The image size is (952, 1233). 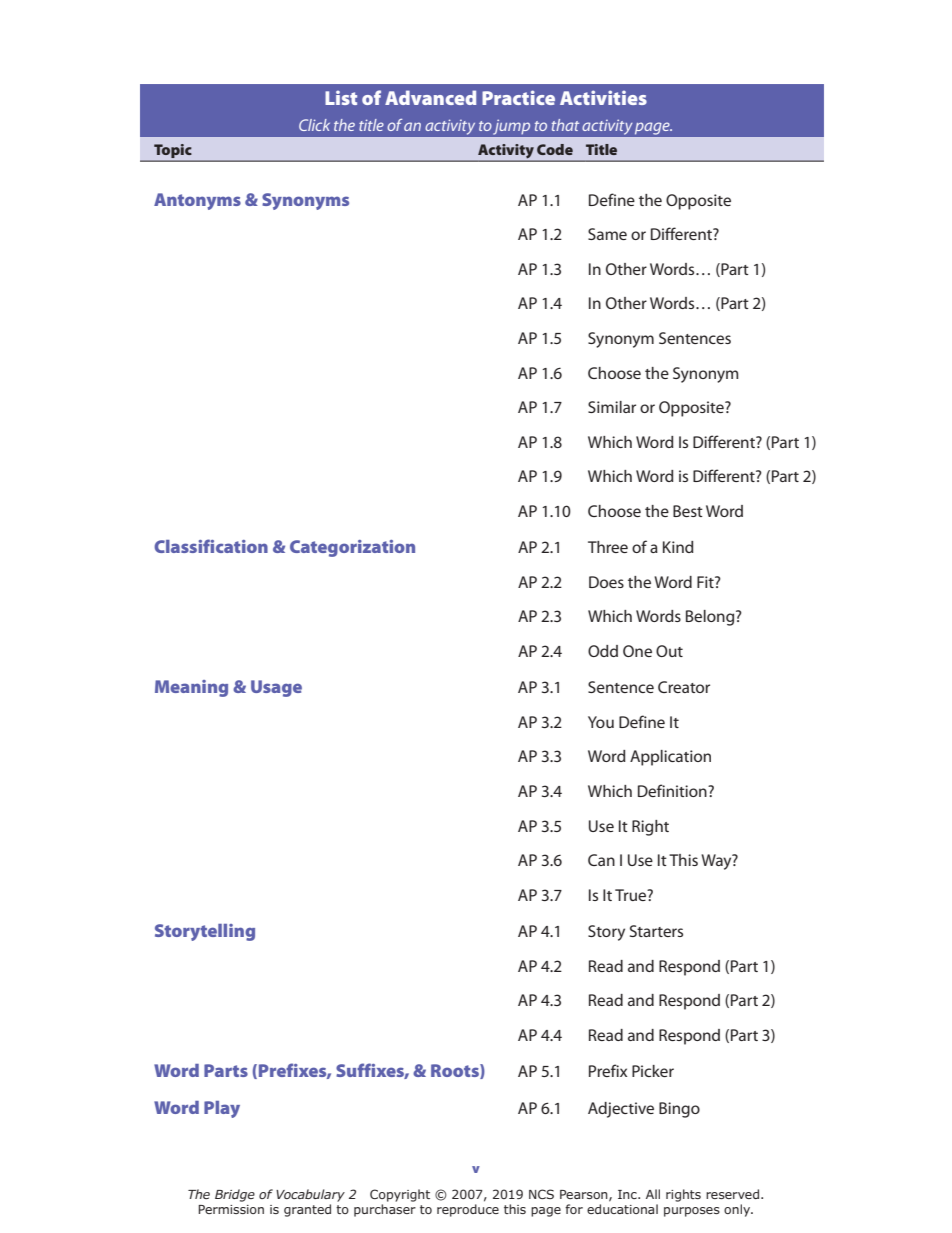 What do you see at coordinates (430, 97) in the screenshot?
I see `Advanced` at bounding box center [430, 97].
